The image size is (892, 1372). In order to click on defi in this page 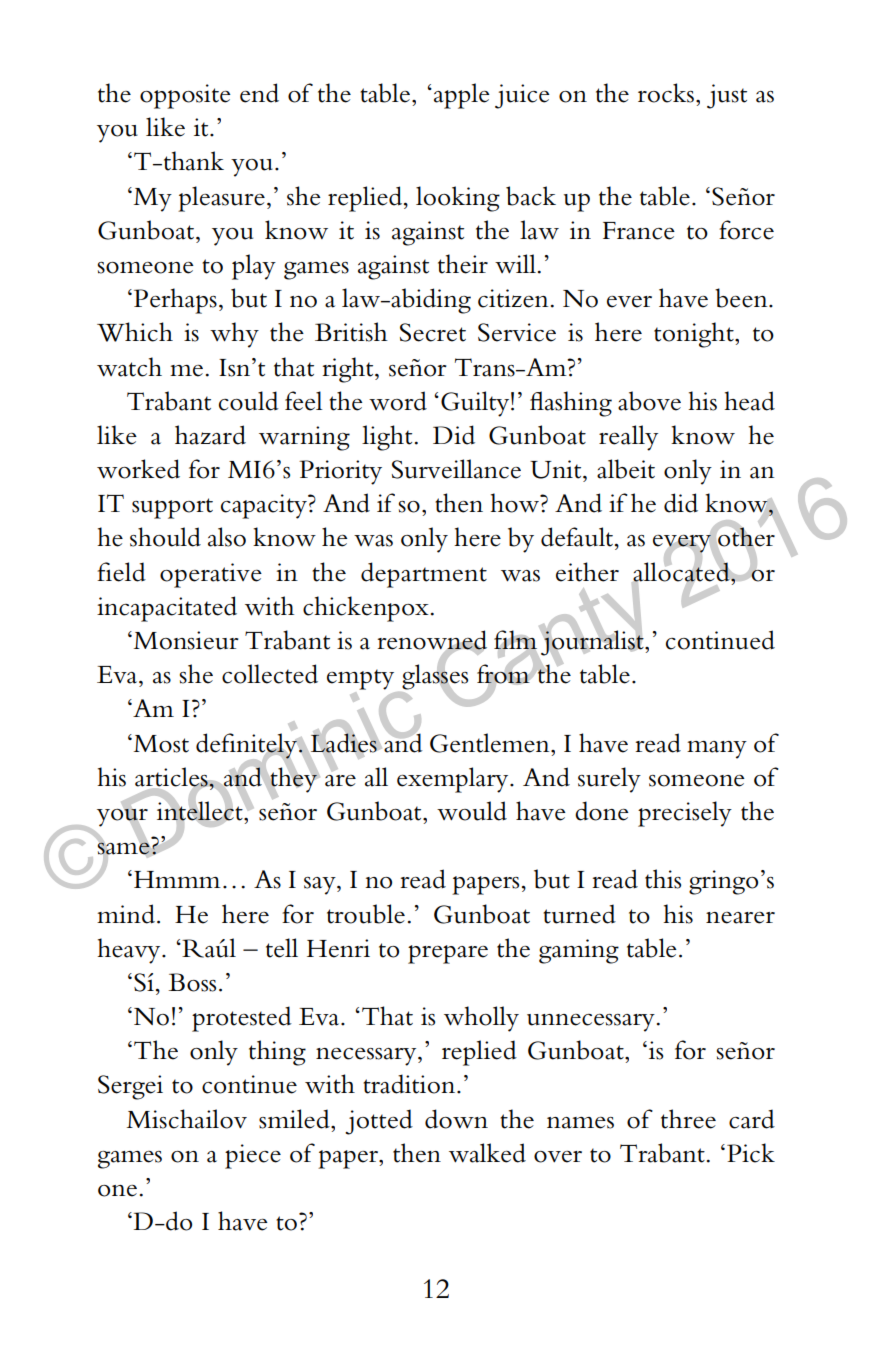, I will do `click(216, 743)`.
